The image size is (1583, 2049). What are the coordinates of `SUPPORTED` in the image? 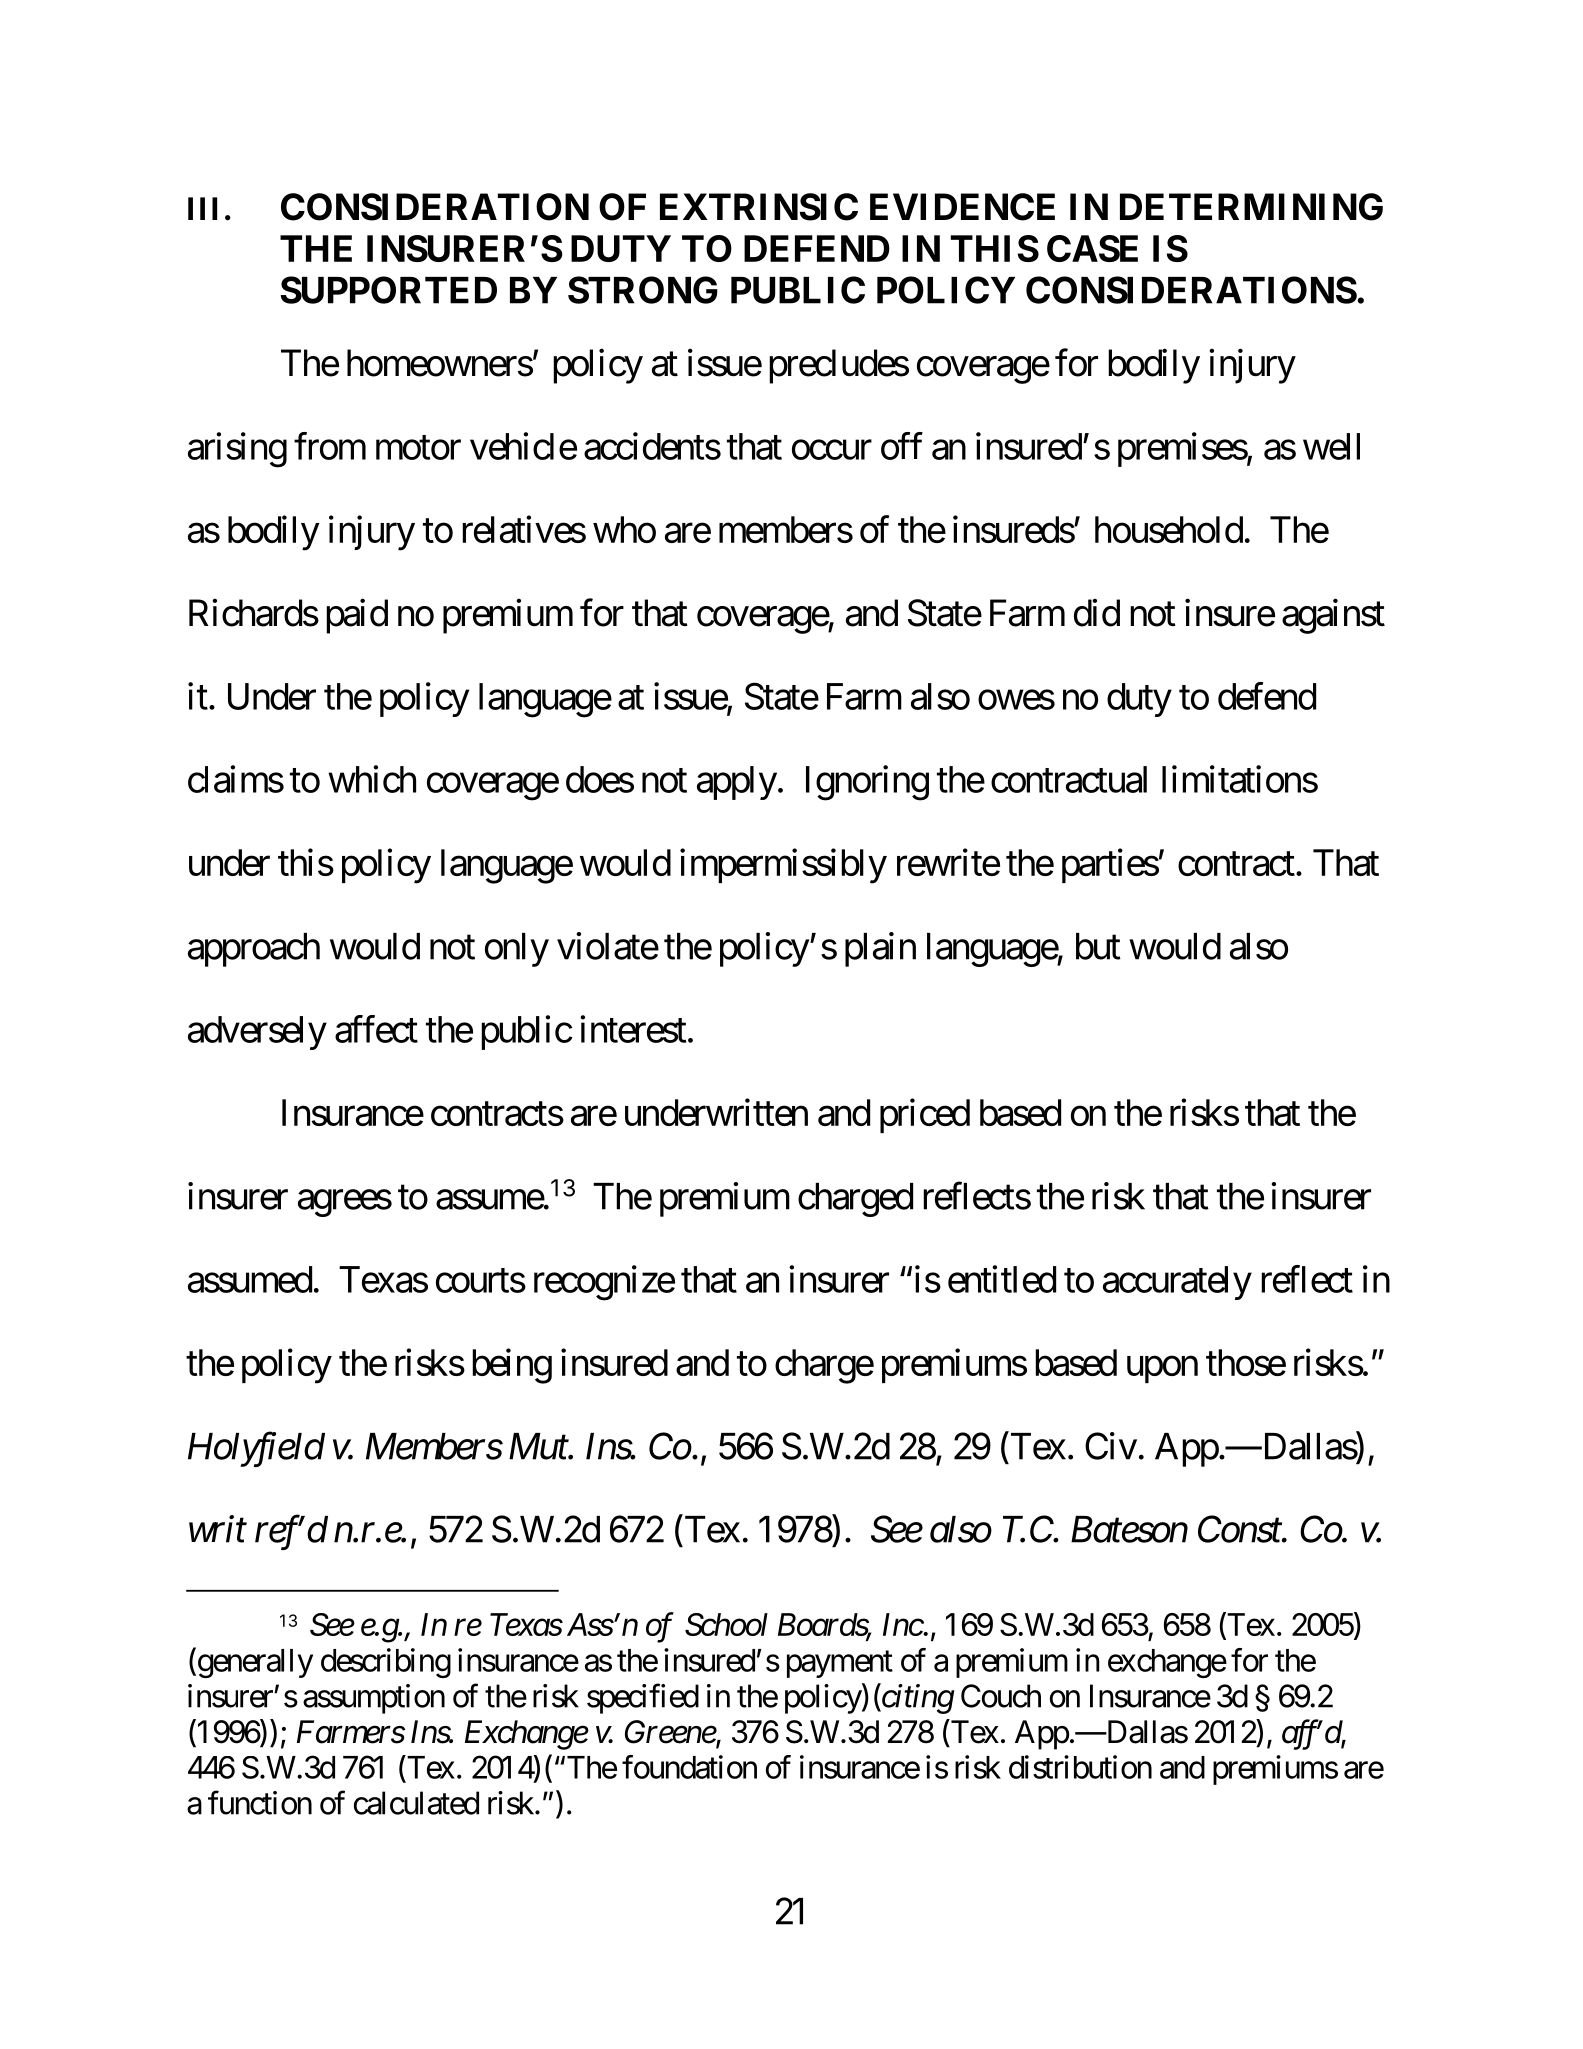 It's located at (389, 290).
